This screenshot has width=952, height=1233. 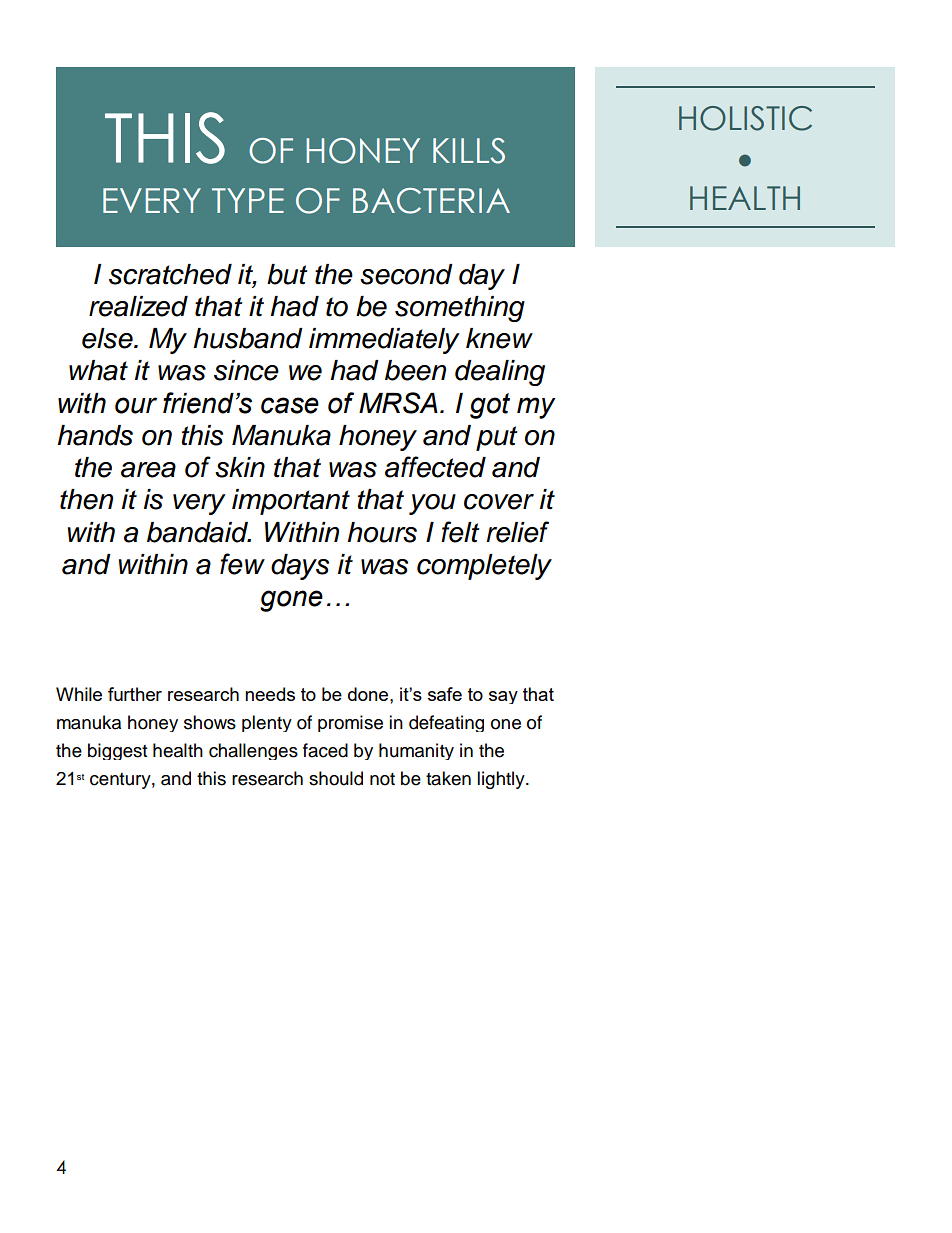 What do you see at coordinates (406, 274) in the screenshot?
I see `second` at bounding box center [406, 274].
